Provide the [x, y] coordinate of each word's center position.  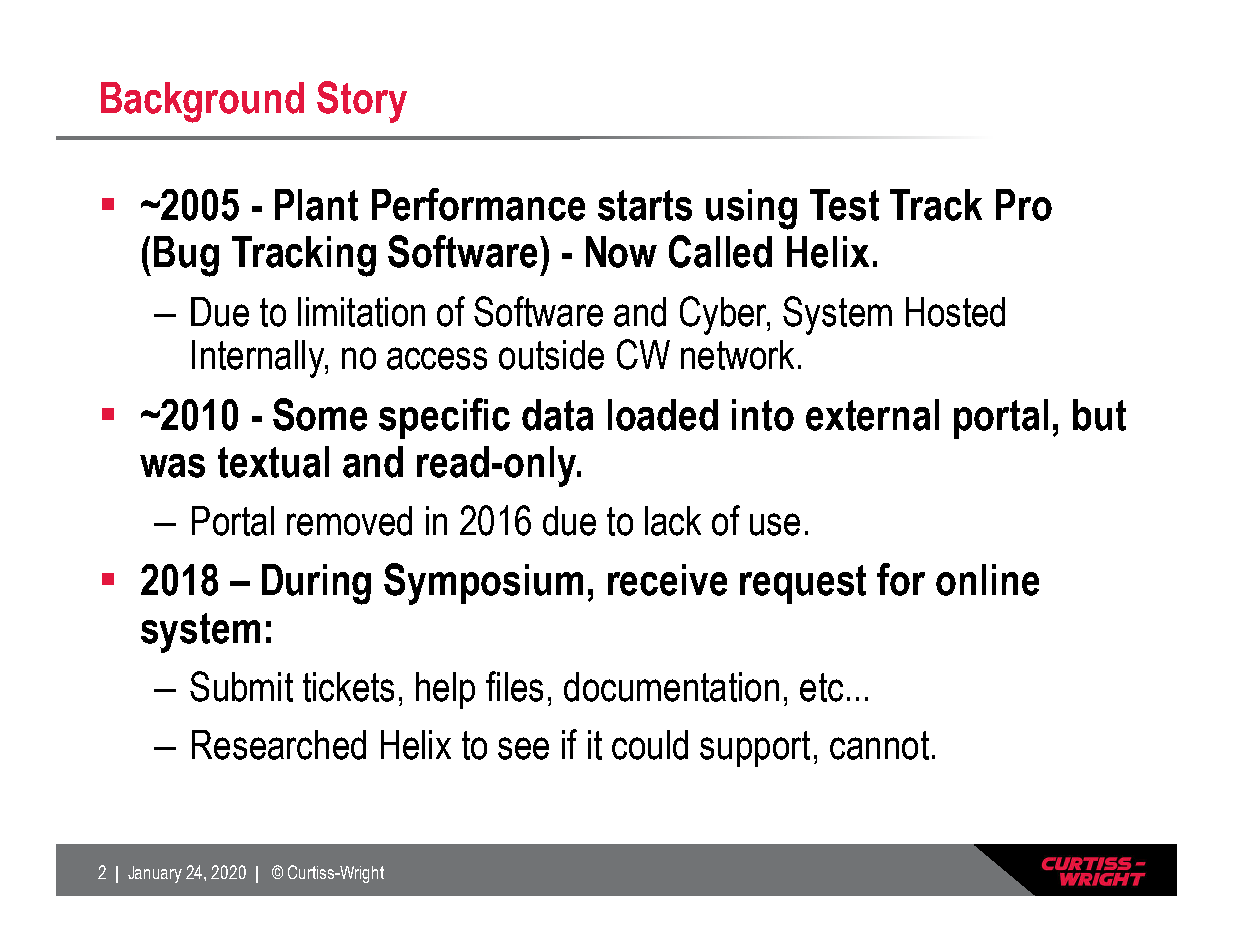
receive [667, 580]
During [316, 584]
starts [645, 205]
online [987, 580]
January [155, 874]
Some [320, 414]
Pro [1024, 205]
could [650, 745]
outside [551, 355]
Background [202, 102]
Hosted [955, 312]
